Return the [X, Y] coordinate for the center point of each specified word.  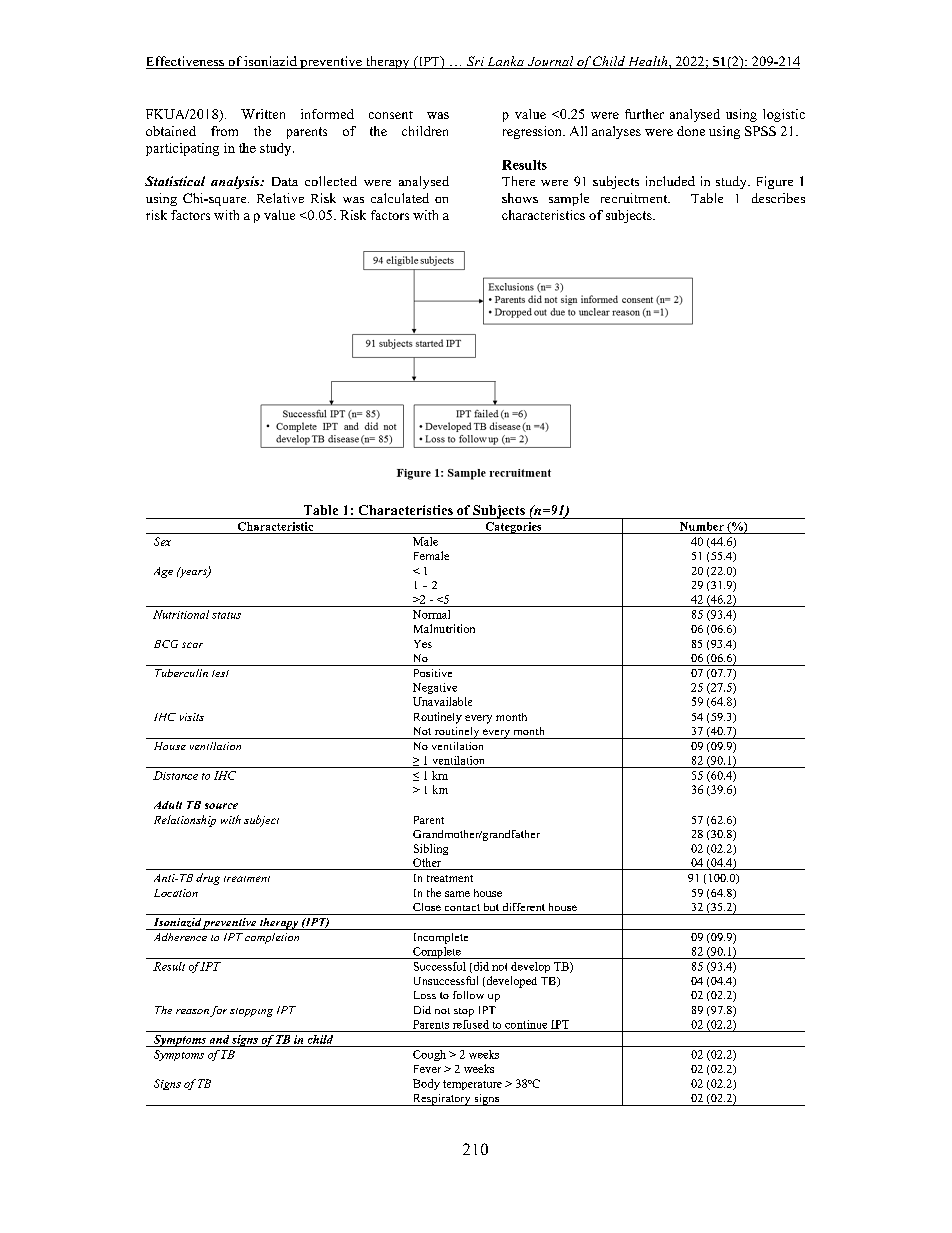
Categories [513, 528]
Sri [475, 62]
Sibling [431, 849]
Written [263, 114]
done [691, 131]
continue [526, 1024]
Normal [431, 614]
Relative [280, 198]
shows [520, 198]
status [226, 615]
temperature [472, 1085]
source [221, 806]
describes [778, 198]
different [524, 907]
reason [192, 1011]
